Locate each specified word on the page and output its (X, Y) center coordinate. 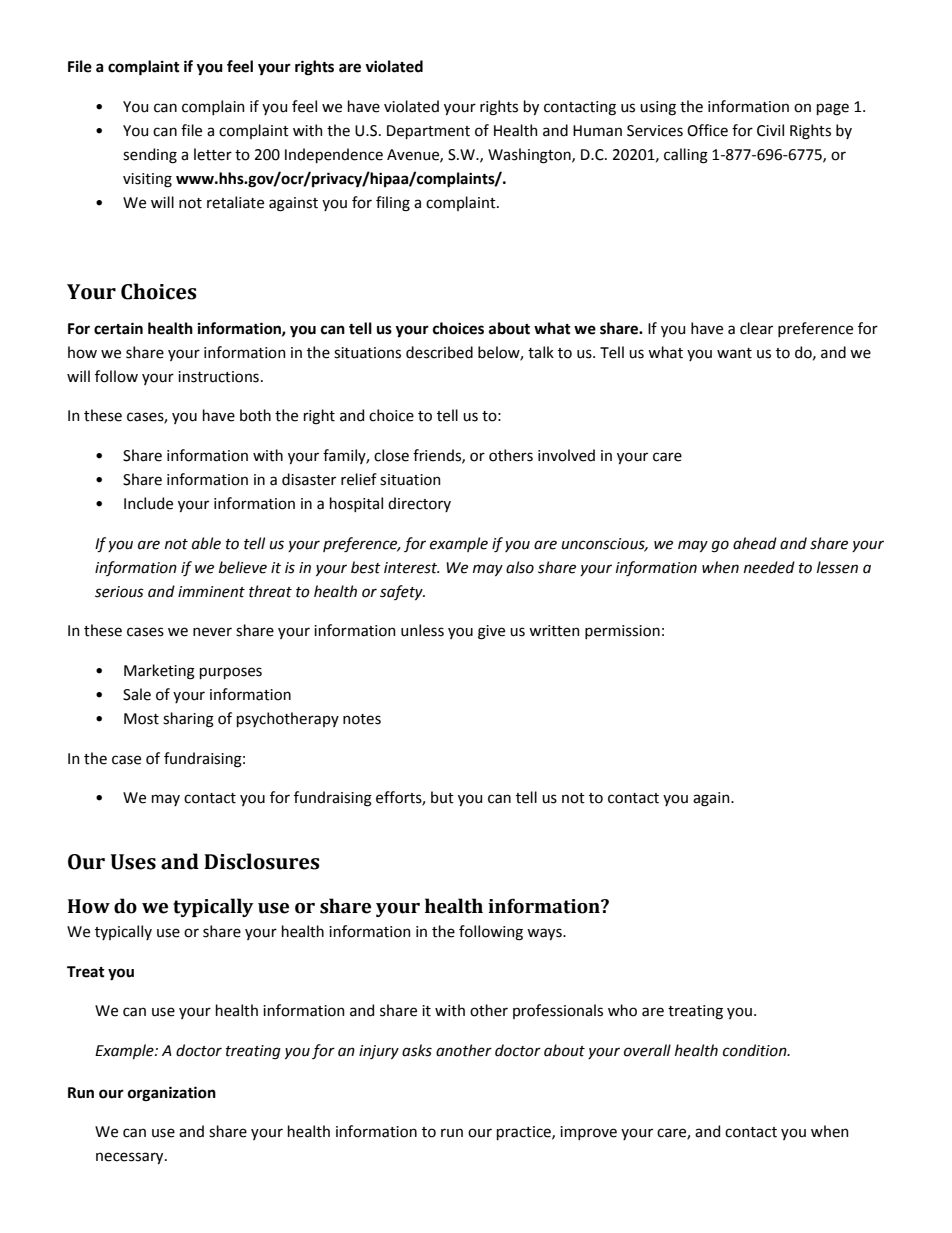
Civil (770, 130)
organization (172, 1094)
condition (756, 1050)
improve (588, 1133)
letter (213, 154)
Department (428, 132)
